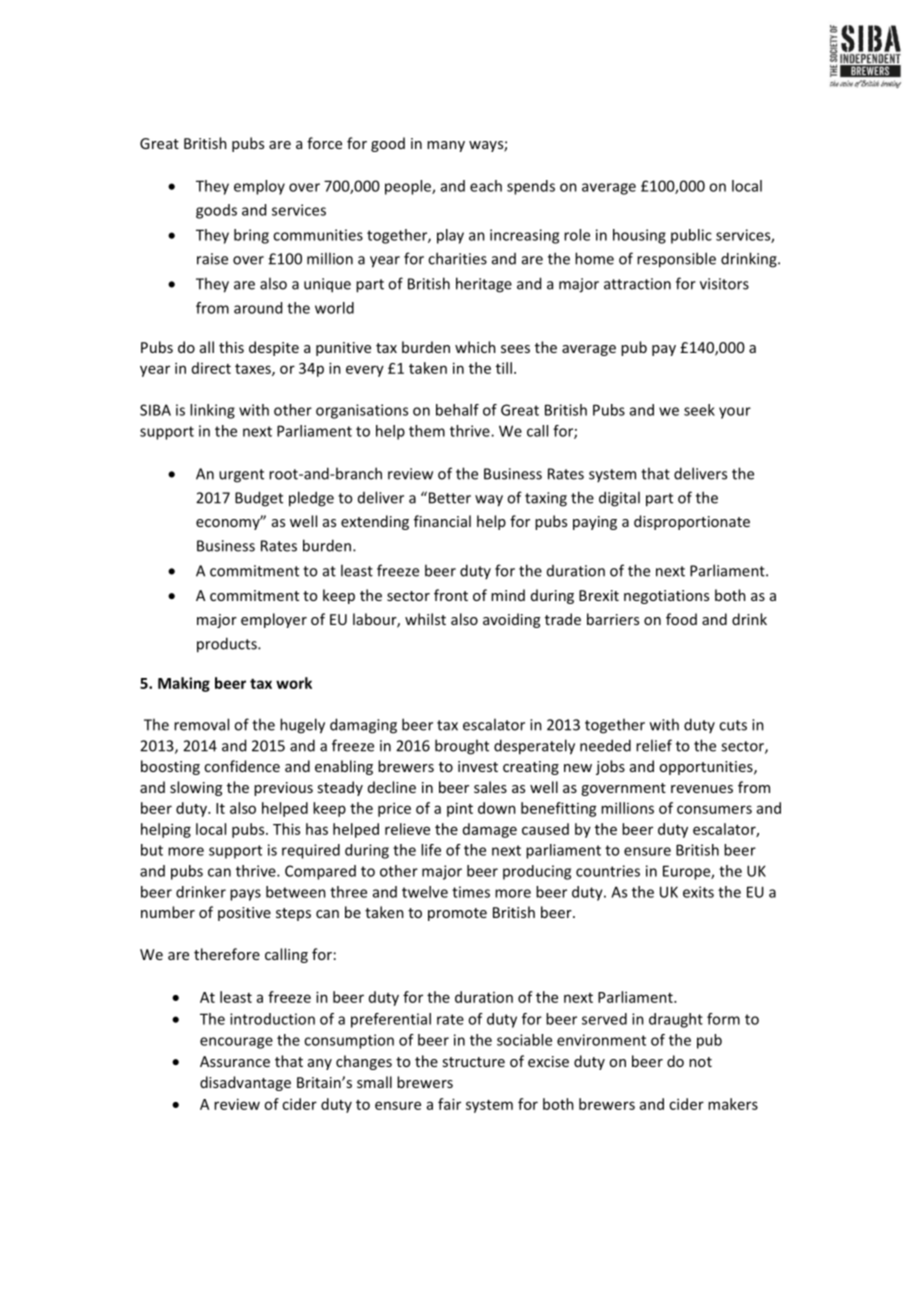 The image size is (924, 1309). I want to click on housing, so click(639, 236).
